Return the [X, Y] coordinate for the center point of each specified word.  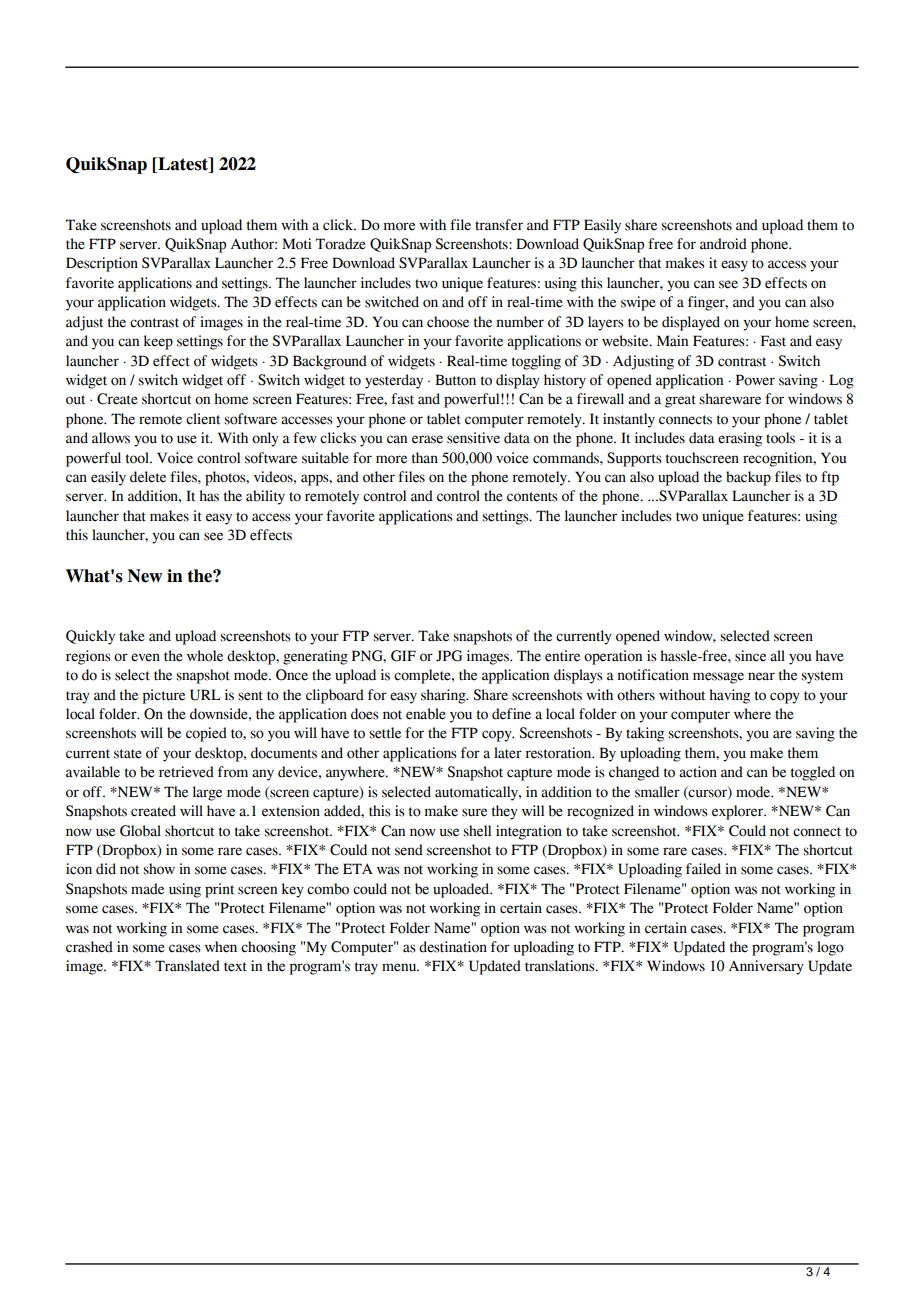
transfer [499, 225]
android [723, 244]
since [750, 656]
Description [102, 264]
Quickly [90, 637]
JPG [449, 656]
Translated [187, 966]
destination [453, 947]
